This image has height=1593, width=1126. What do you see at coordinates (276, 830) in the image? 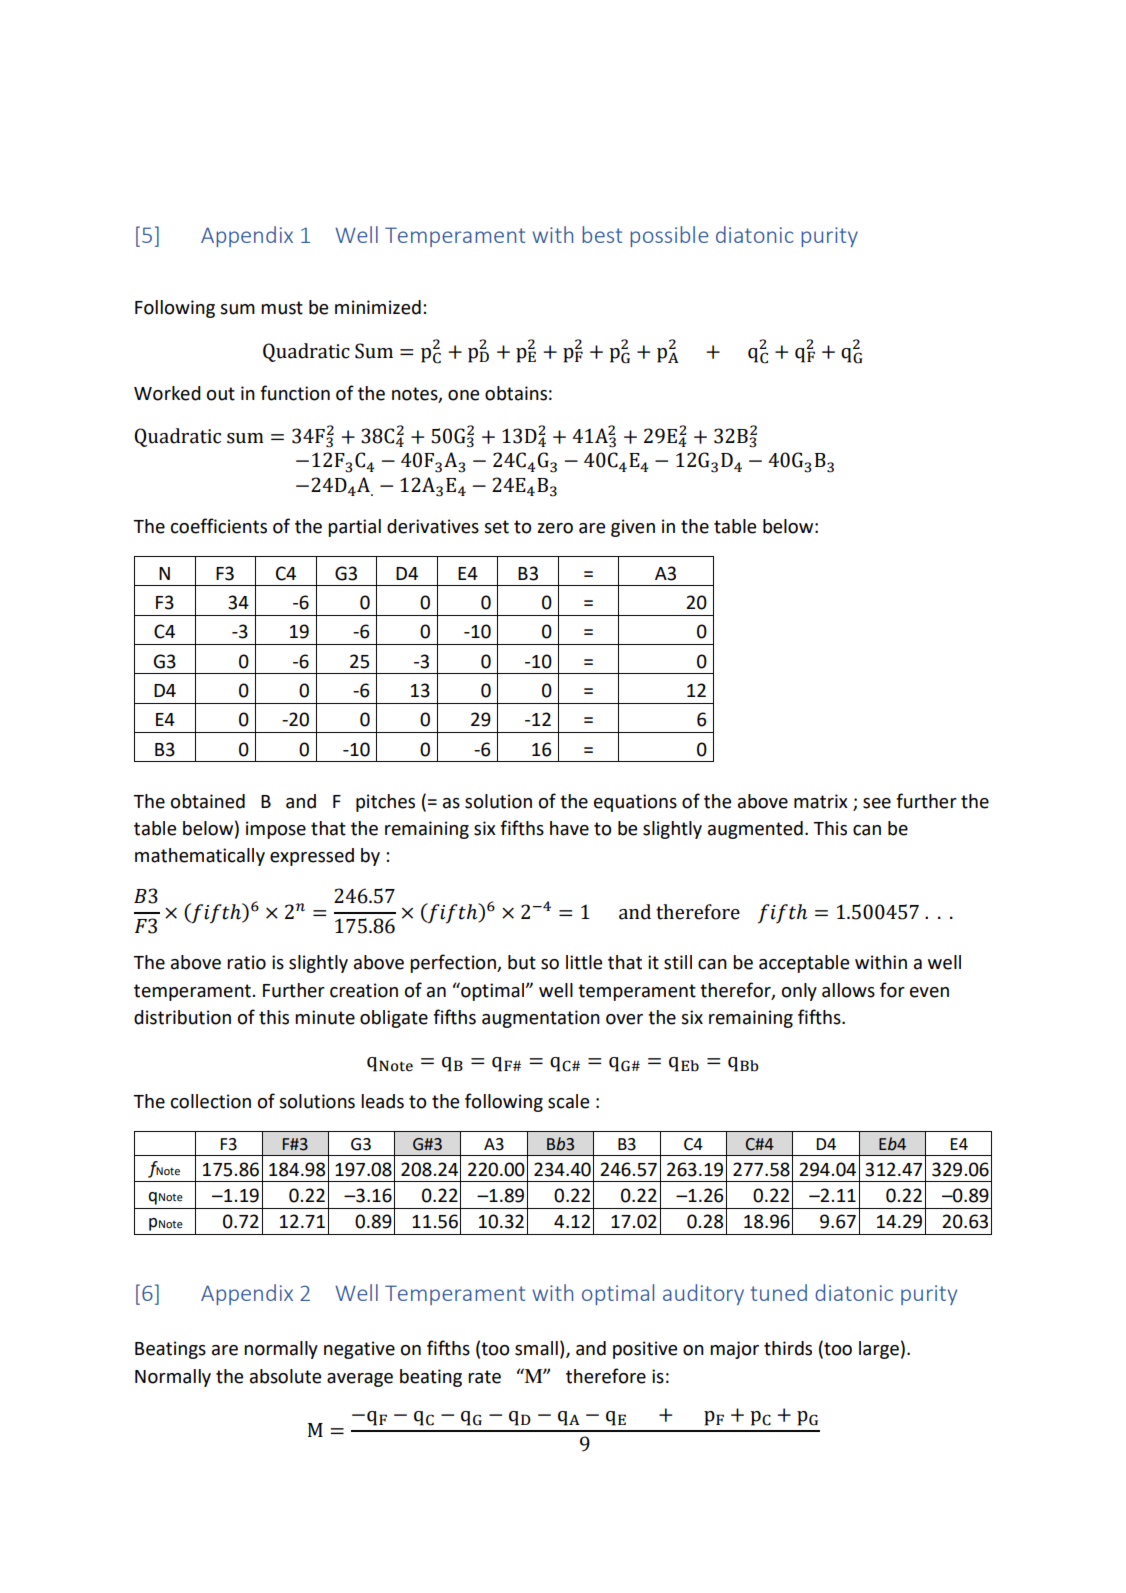
I see `impose` at bounding box center [276, 830].
